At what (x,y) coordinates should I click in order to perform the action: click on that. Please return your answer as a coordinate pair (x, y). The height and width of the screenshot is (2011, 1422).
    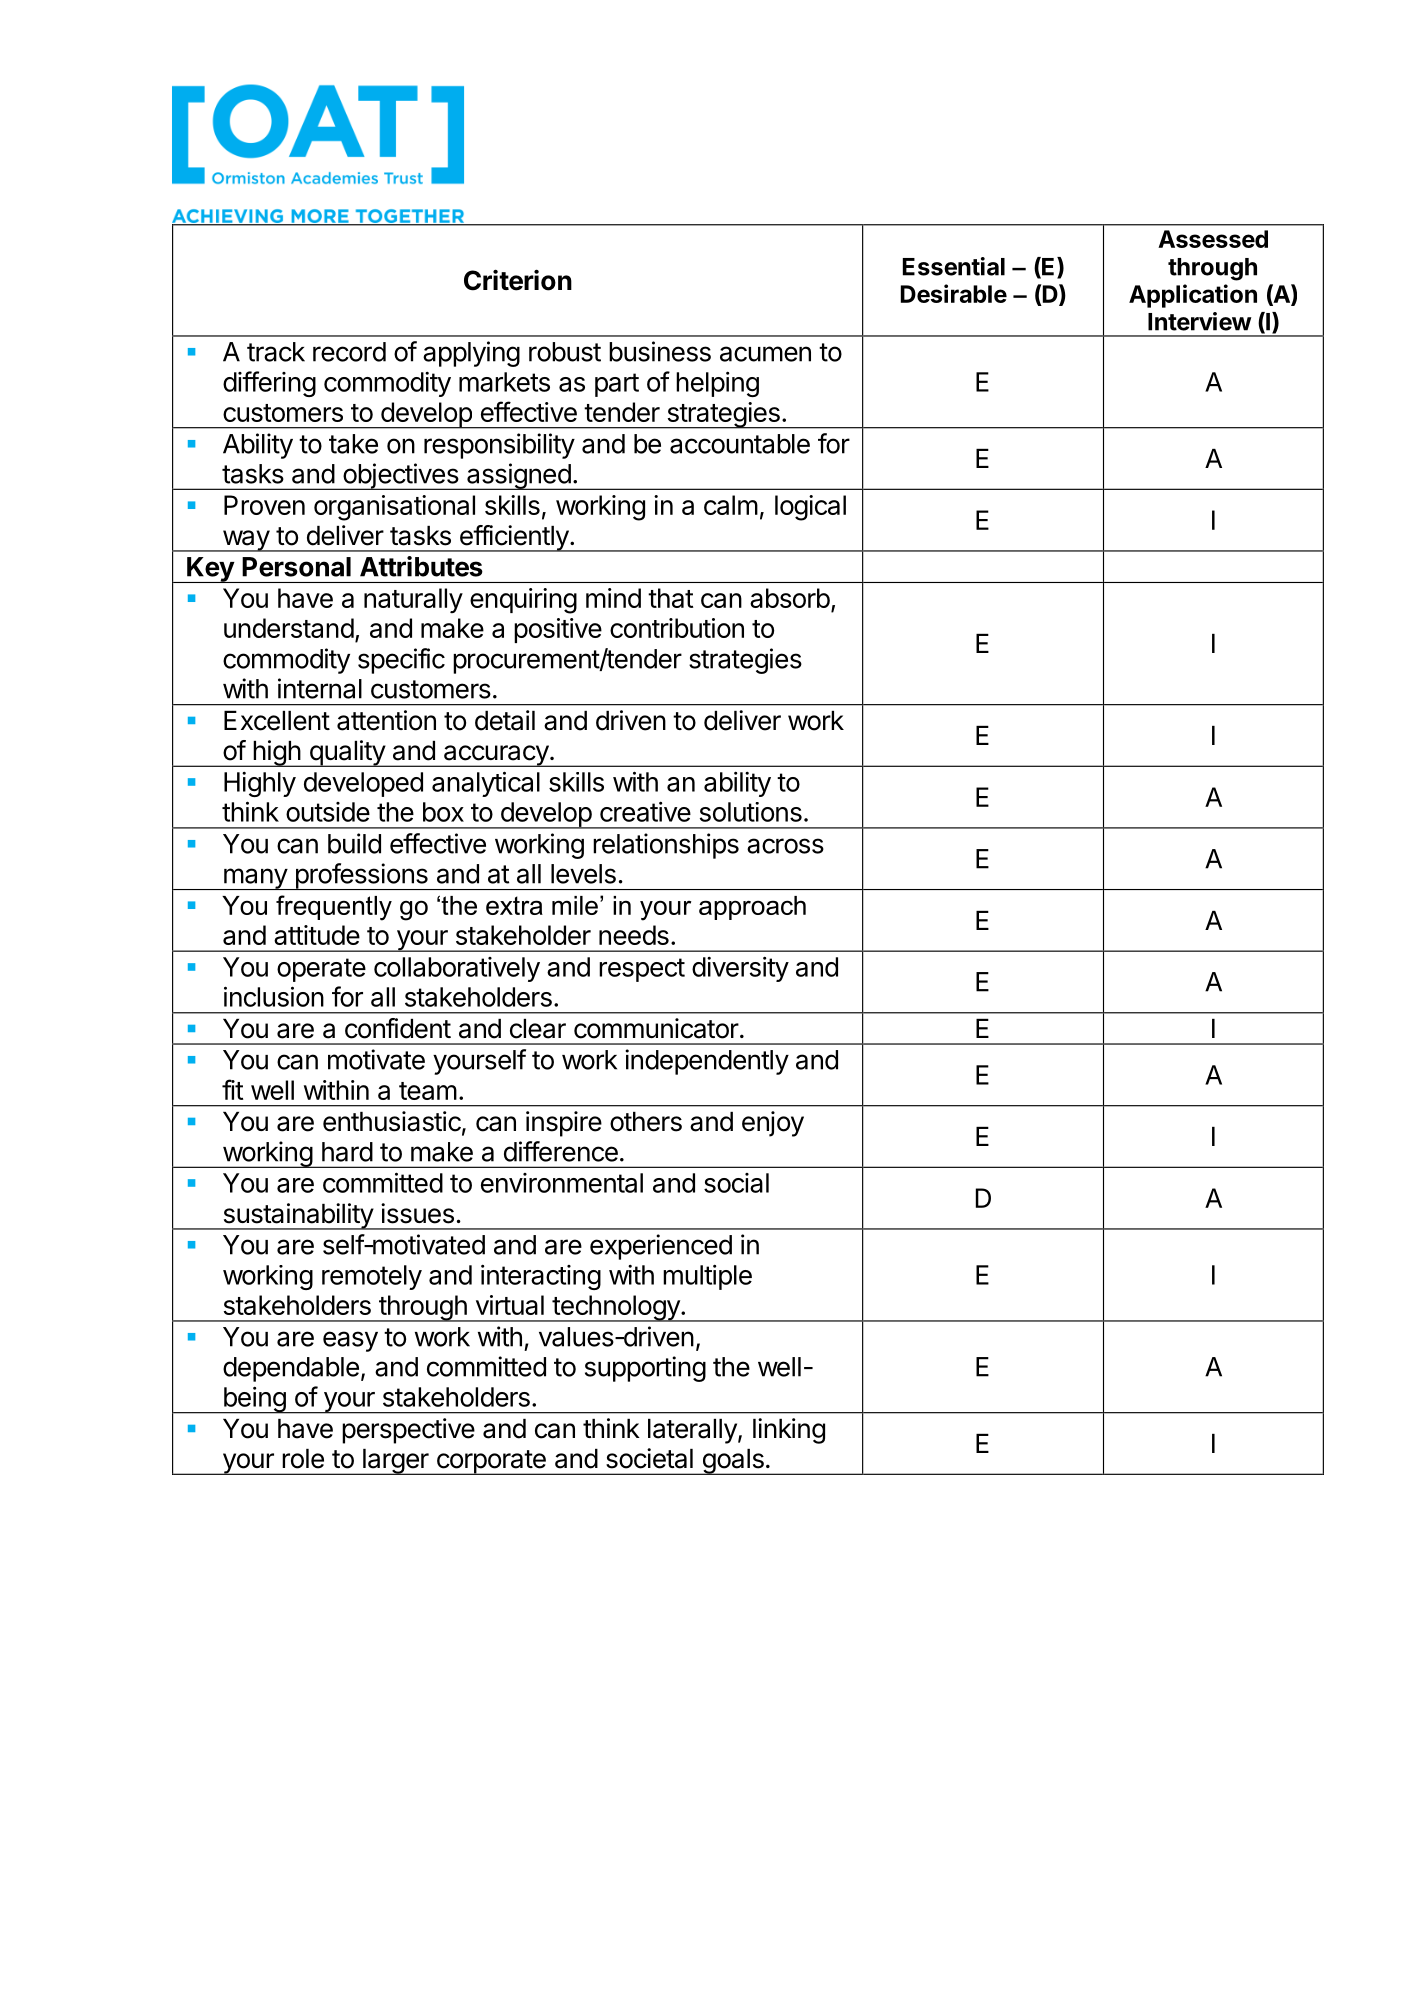
    Looking at the image, I should click on (670, 598).
